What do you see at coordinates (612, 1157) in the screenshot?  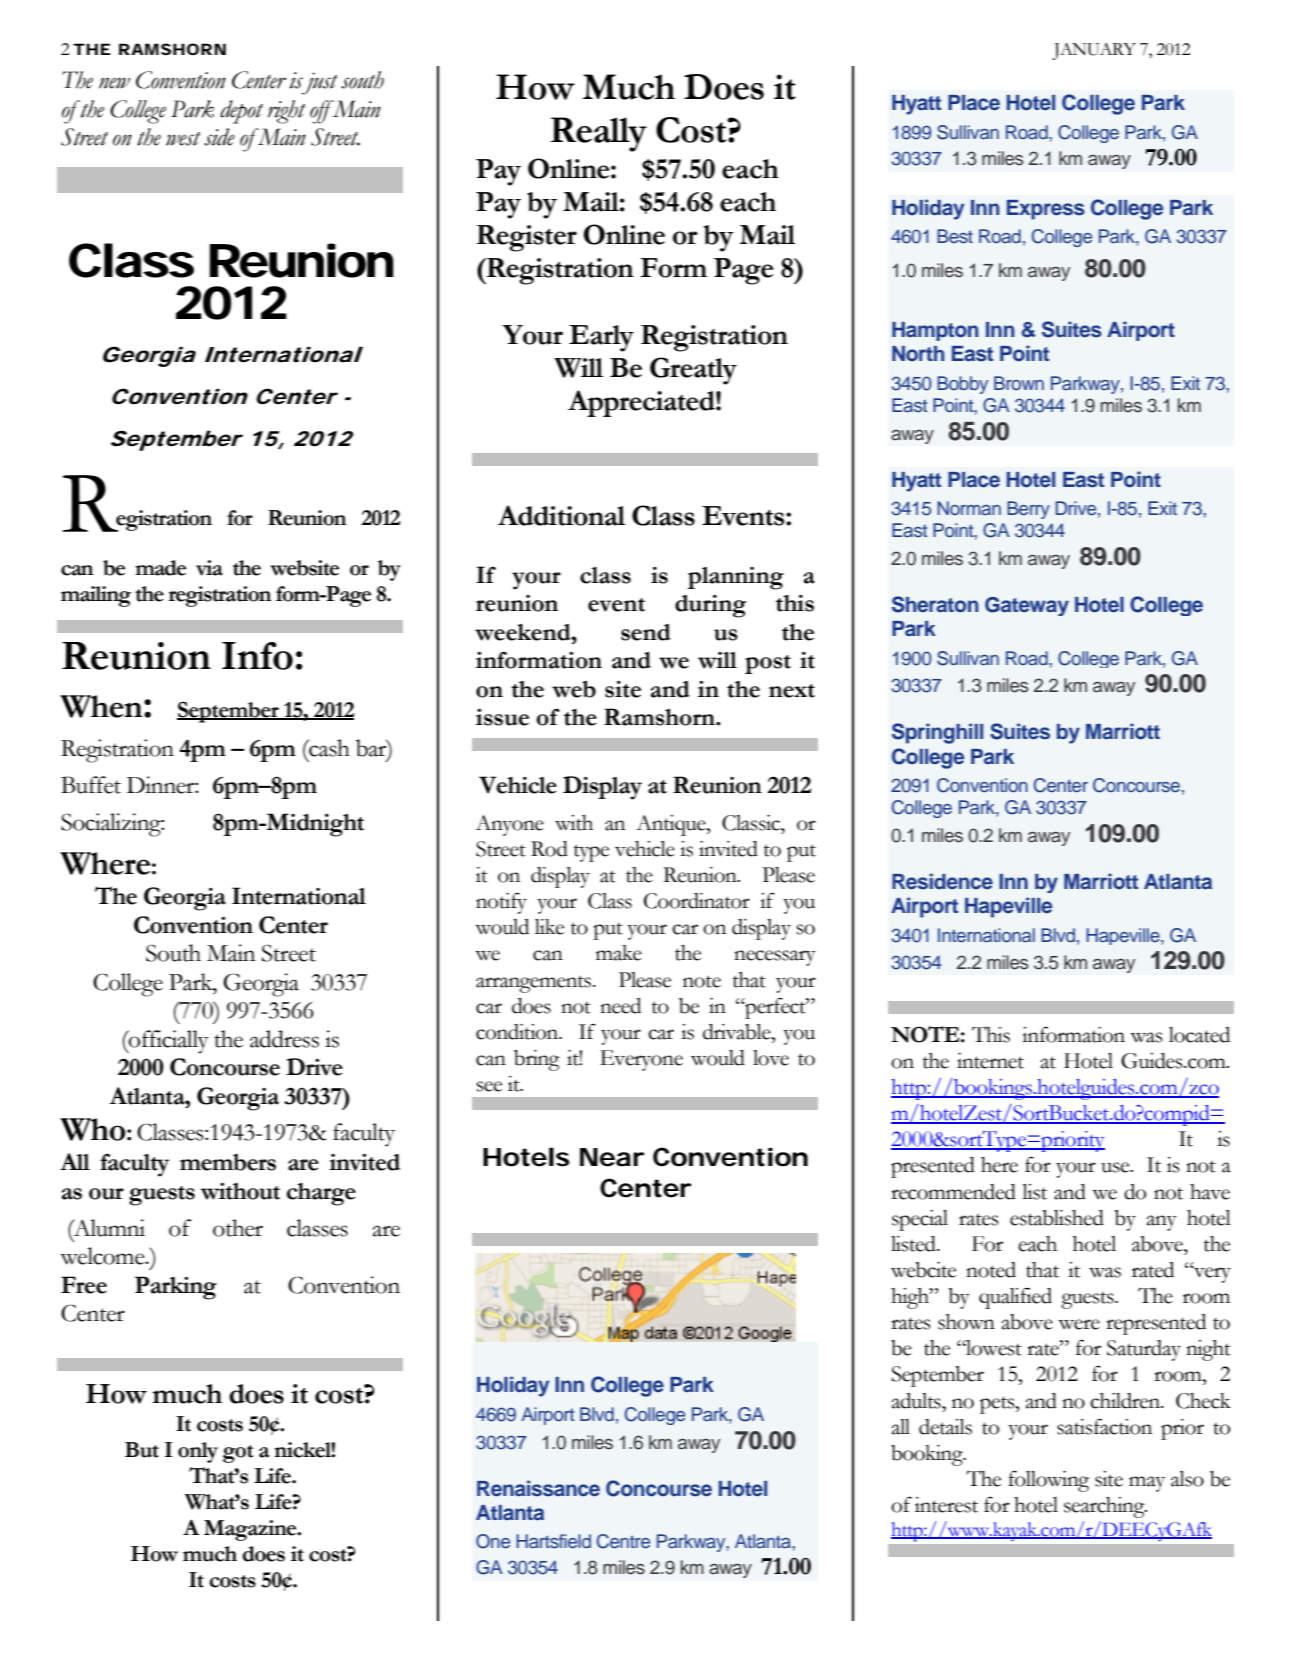 I see `Near` at bounding box center [612, 1157].
